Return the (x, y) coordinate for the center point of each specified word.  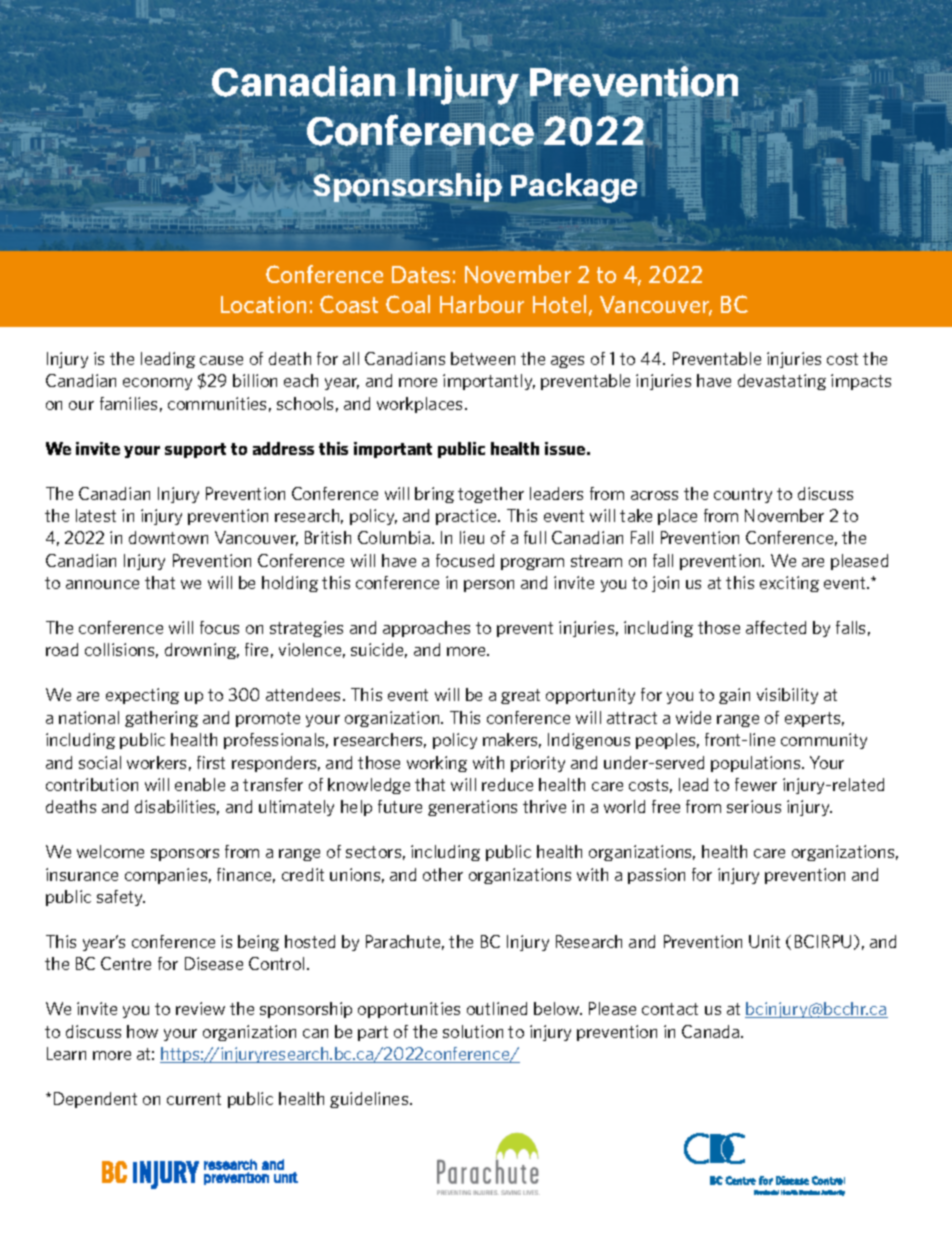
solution (473, 1031)
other (443, 874)
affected (776, 627)
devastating (782, 382)
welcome (110, 851)
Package (574, 188)
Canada (712, 1031)
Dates (421, 274)
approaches (426, 629)
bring (434, 495)
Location (263, 304)
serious (754, 806)
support (195, 450)
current (194, 1099)
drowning (202, 651)
